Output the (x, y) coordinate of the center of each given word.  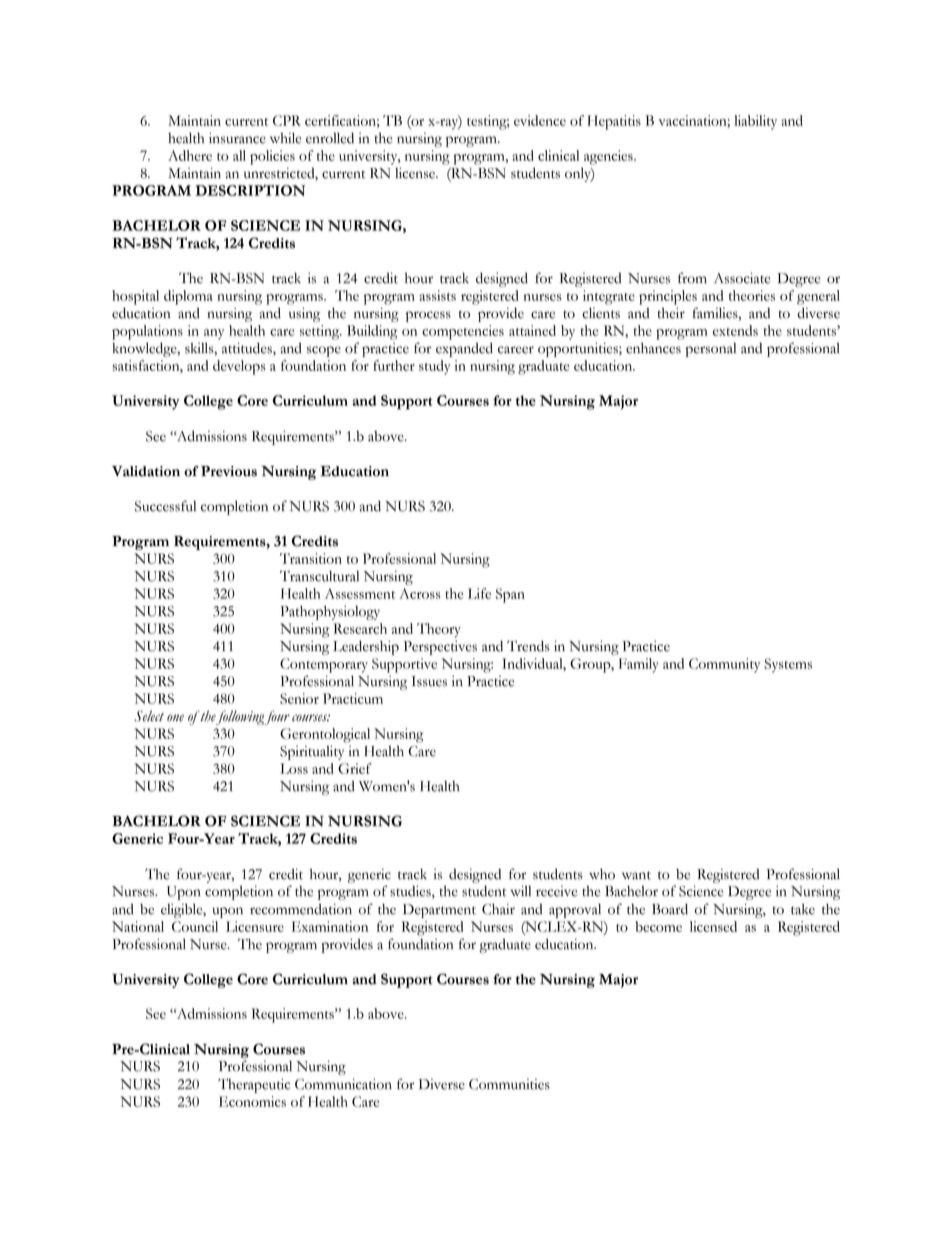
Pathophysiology (330, 612)
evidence (540, 120)
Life (479, 593)
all (239, 155)
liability (755, 122)
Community (724, 665)
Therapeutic (254, 1085)
